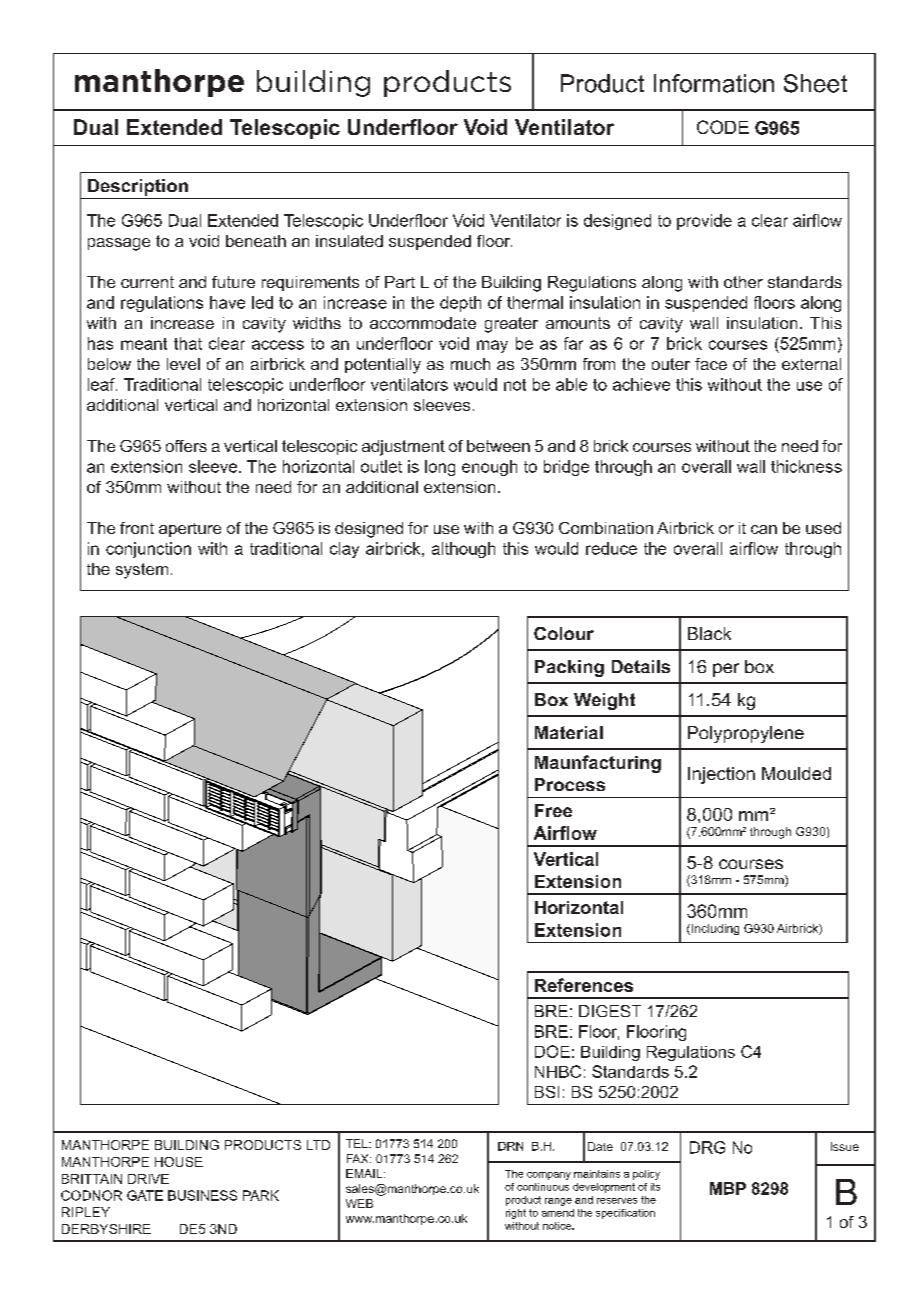  What do you see at coordinates (179, 1162) in the screenshot?
I see `HOUSE` at bounding box center [179, 1162].
